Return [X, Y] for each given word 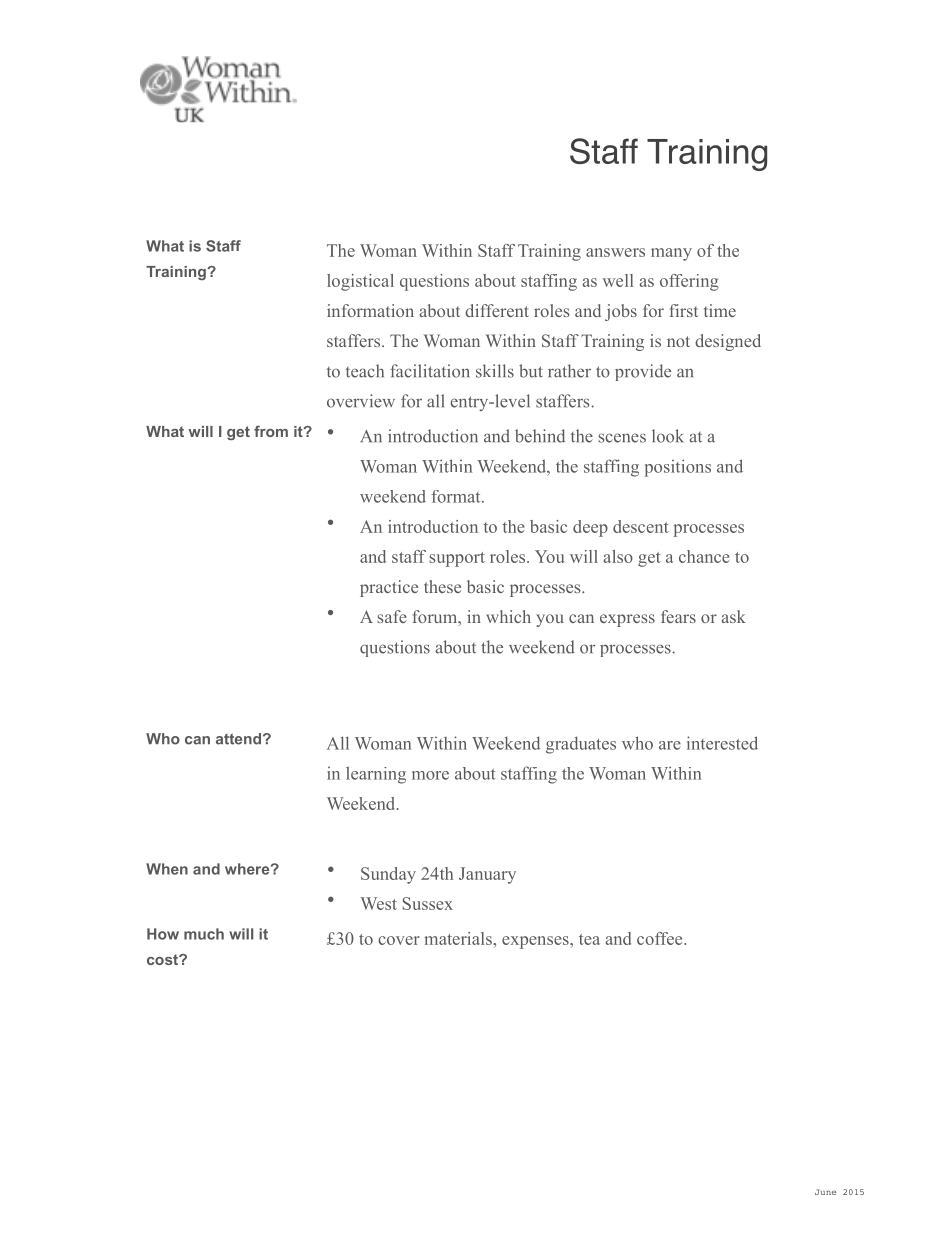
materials [459, 938]
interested [722, 743]
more [430, 775]
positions [677, 468]
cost [163, 959]
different [497, 310]
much [204, 934]
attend [238, 739]
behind [540, 436]
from [271, 431]
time [720, 310]
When [167, 869]
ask [734, 616]
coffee [661, 938]
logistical [360, 282]
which [508, 616]
